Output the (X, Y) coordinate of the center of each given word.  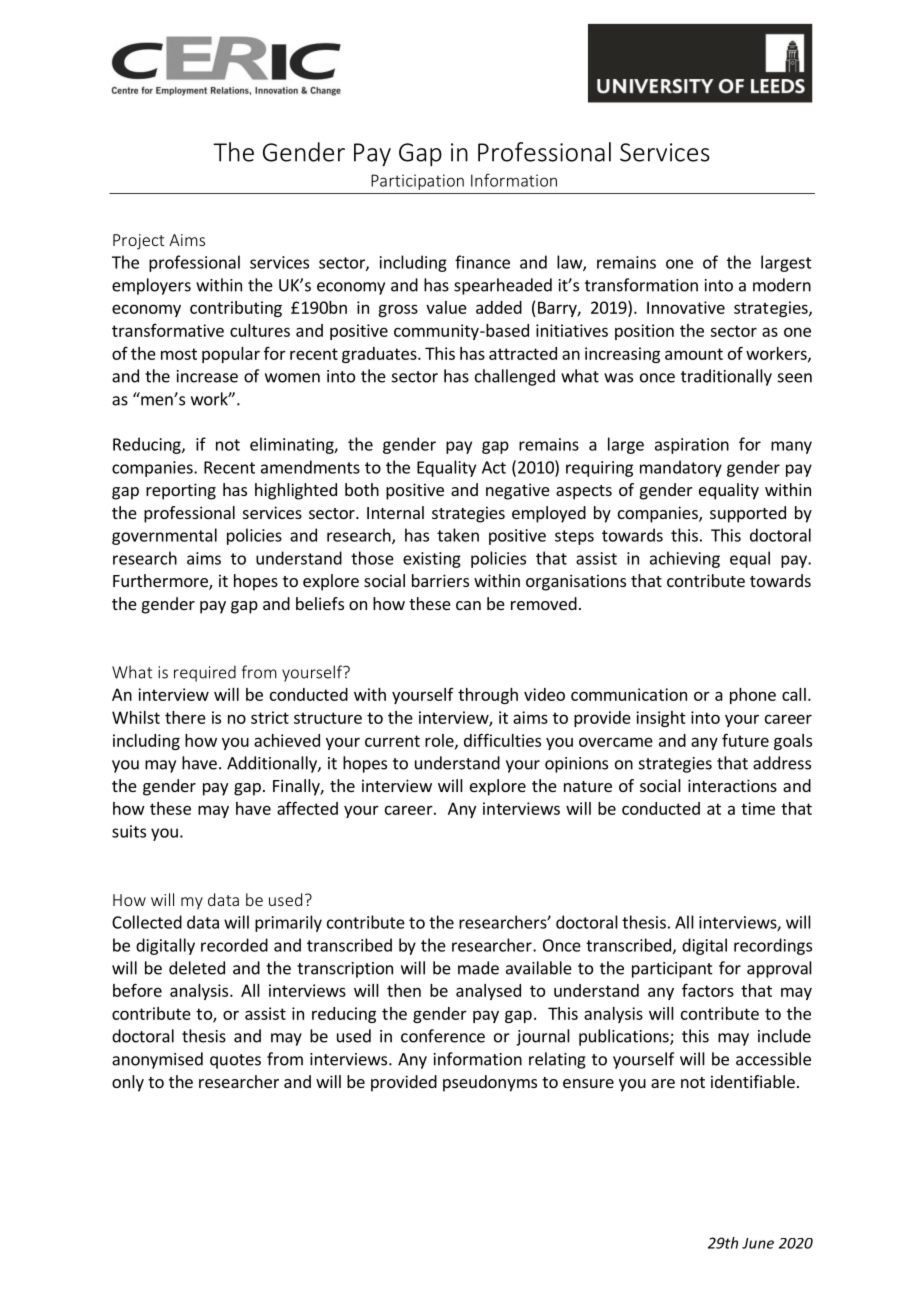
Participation (417, 182)
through (488, 696)
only (128, 1083)
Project (138, 242)
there (185, 717)
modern (782, 285)
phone (753, 696)
